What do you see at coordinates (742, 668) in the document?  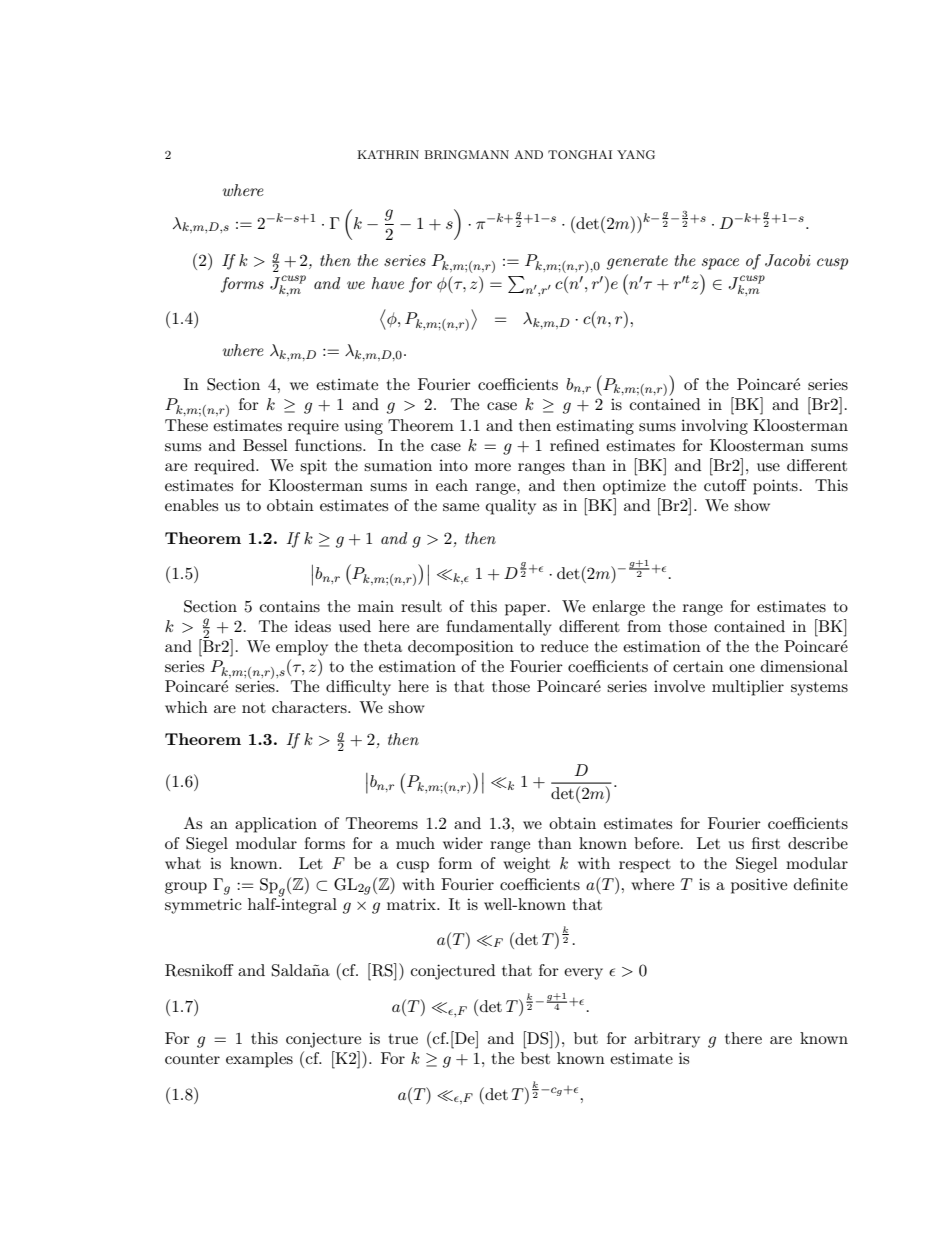 I see `one` at bounding box center [742, 668].
